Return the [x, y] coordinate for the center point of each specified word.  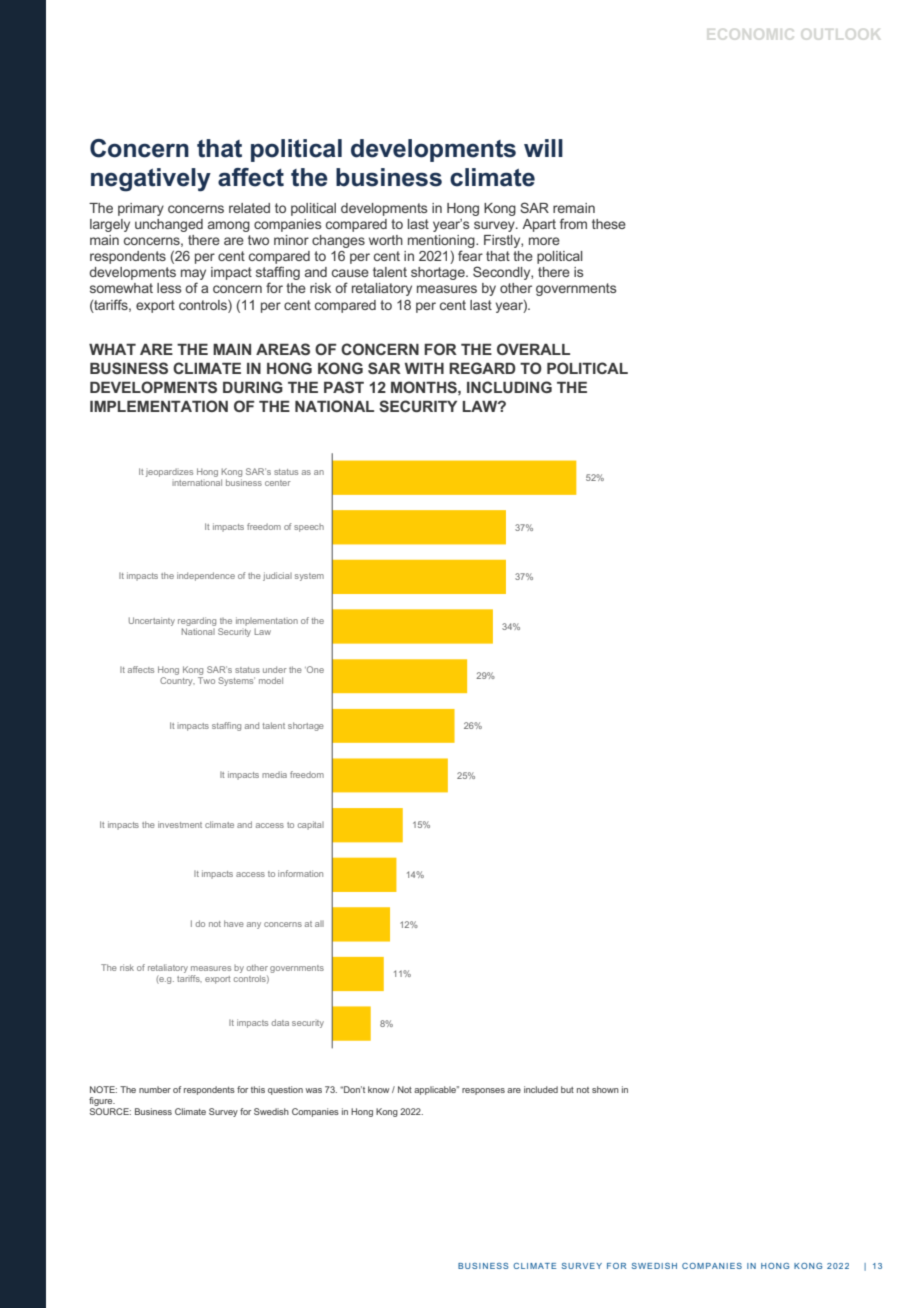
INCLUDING [509, 387]
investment [180, 824]
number [155, 1089]
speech [309, 528]
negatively [151, 180]
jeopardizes [169, 473]
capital [311, 825]
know [378, 1089]
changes [338, 241]
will [543, 148]
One [314, 669]
